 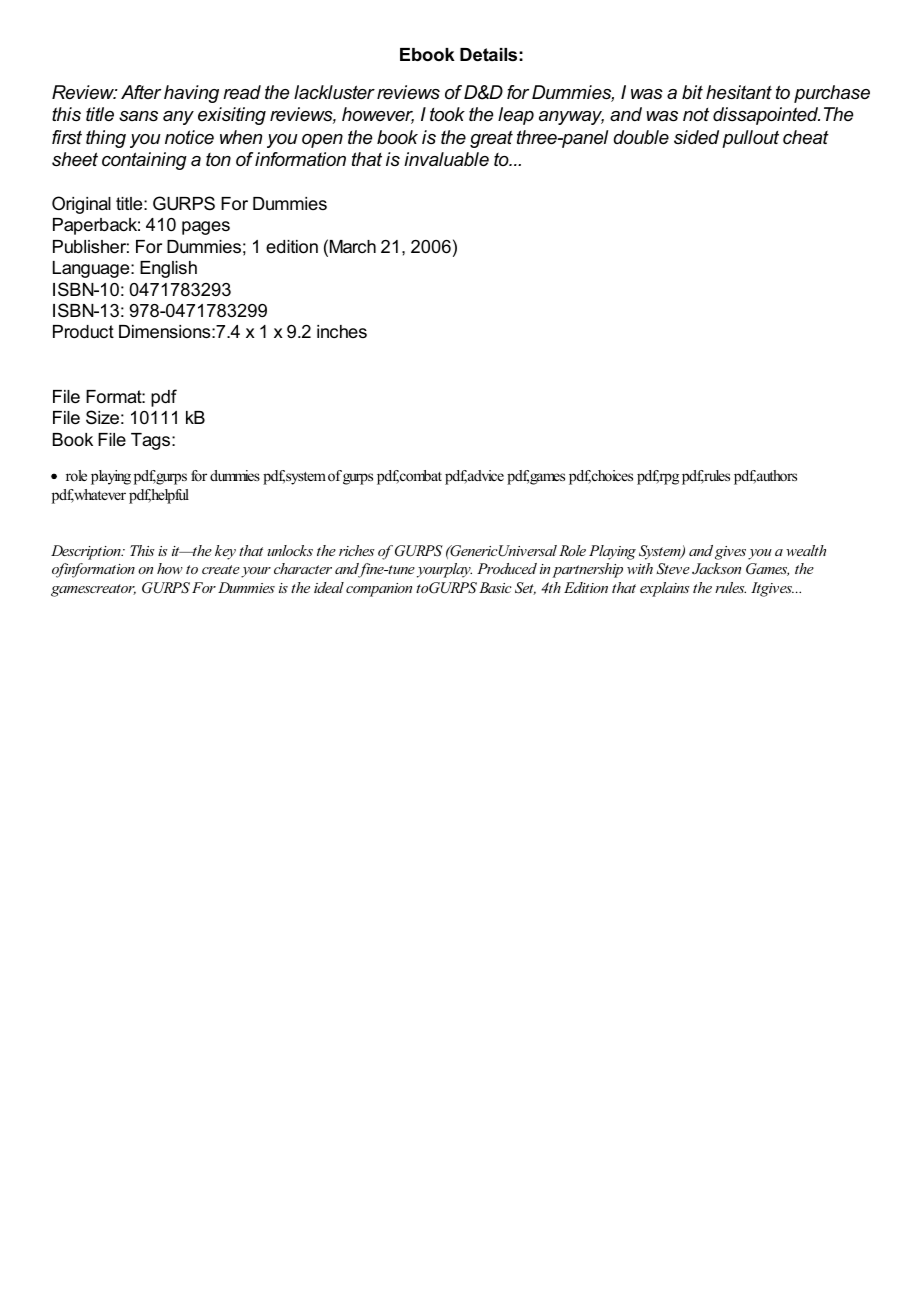 What do you see at coordinates (87, 552) in the screenshot?
I see `Description` at bounding box center [87, 552].
